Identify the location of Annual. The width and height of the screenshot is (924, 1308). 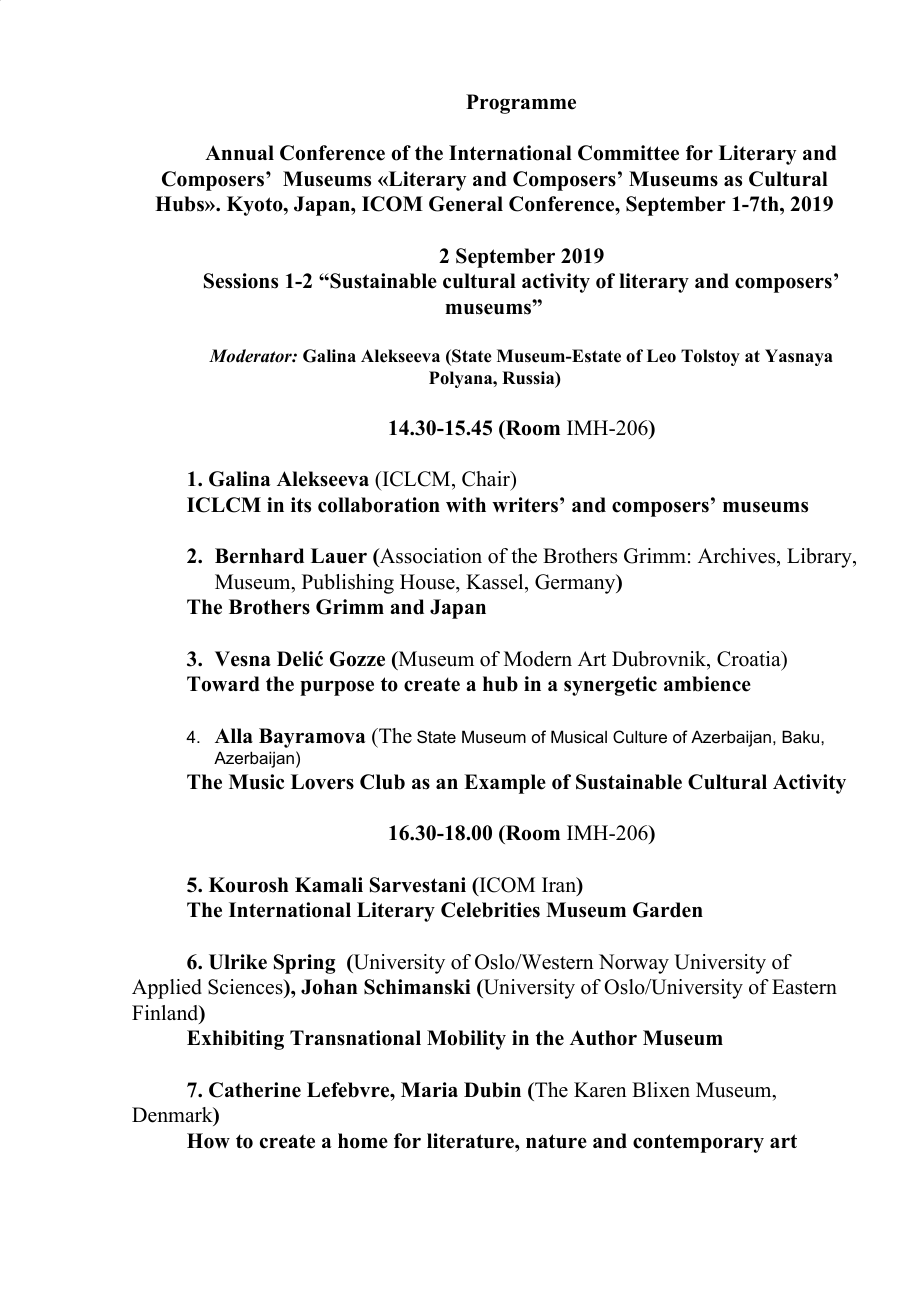
(239, 153).
